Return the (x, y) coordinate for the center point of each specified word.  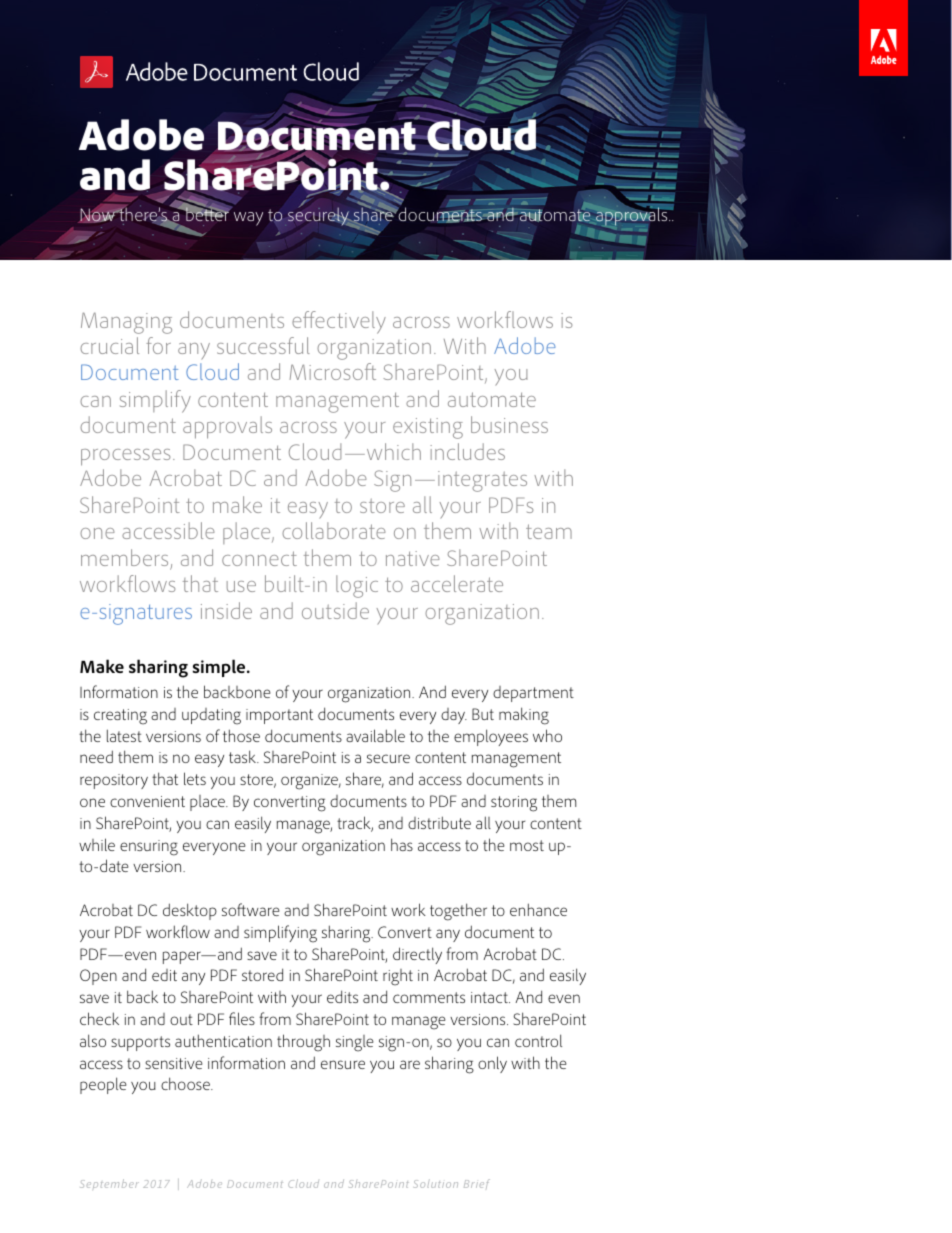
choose (186, 1083)
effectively (339, 322)
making (524, 716)
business (509, 424)
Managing (126, 323)
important (279, 716)
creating (120, 717)
